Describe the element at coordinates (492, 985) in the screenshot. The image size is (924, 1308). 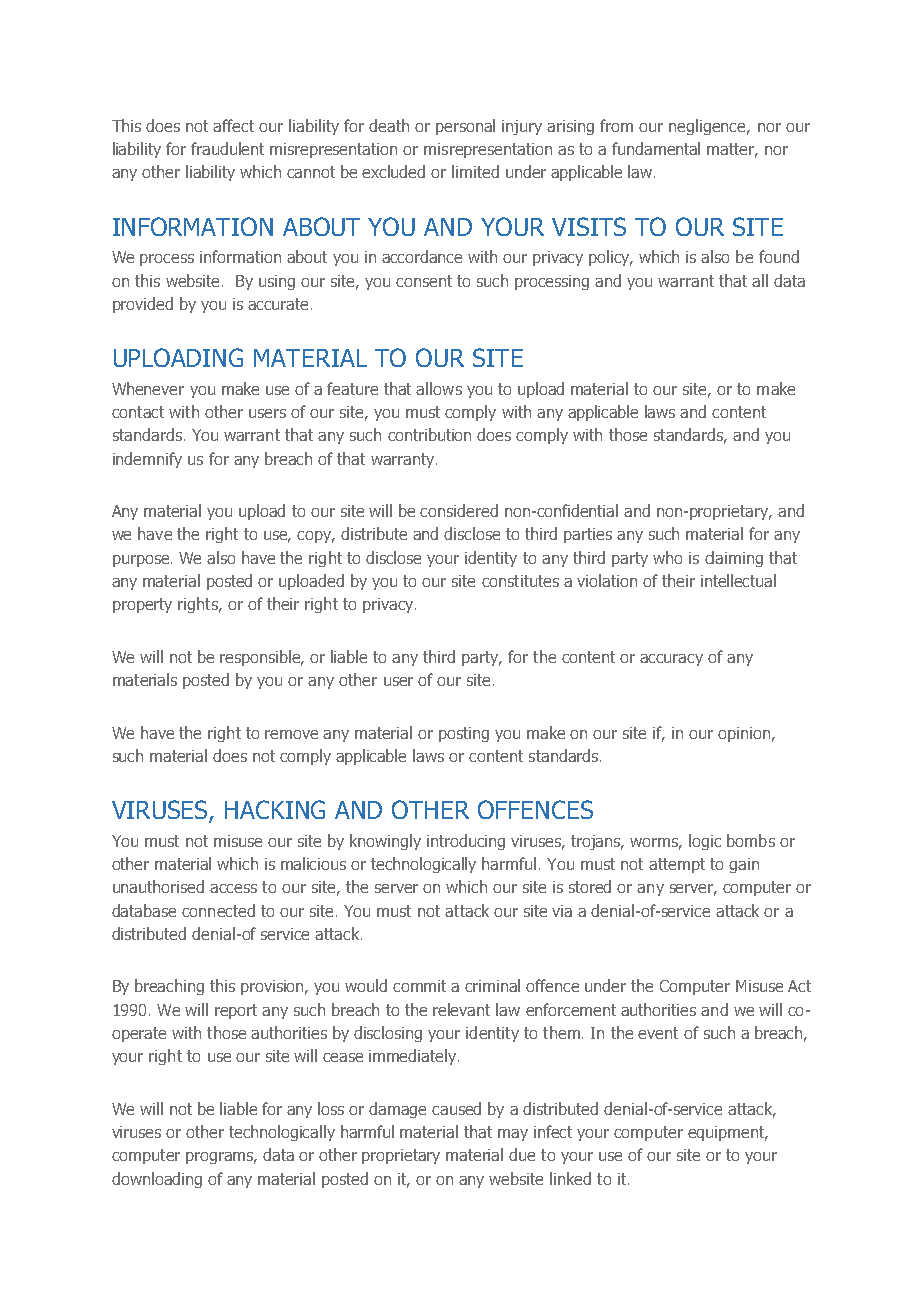
I see `criminal` at that location.
